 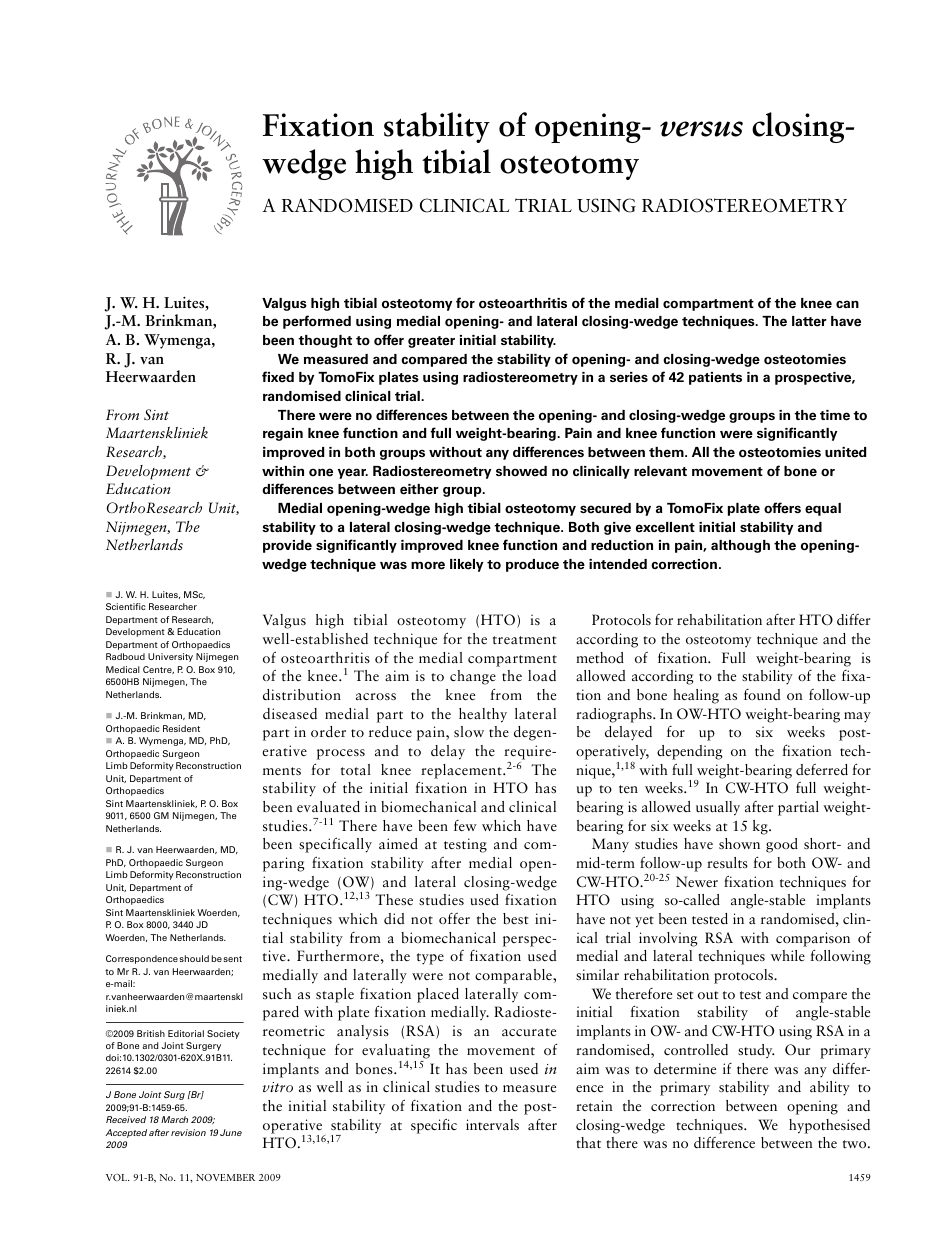 I want to click on provide, so click(x=287, y=546).
